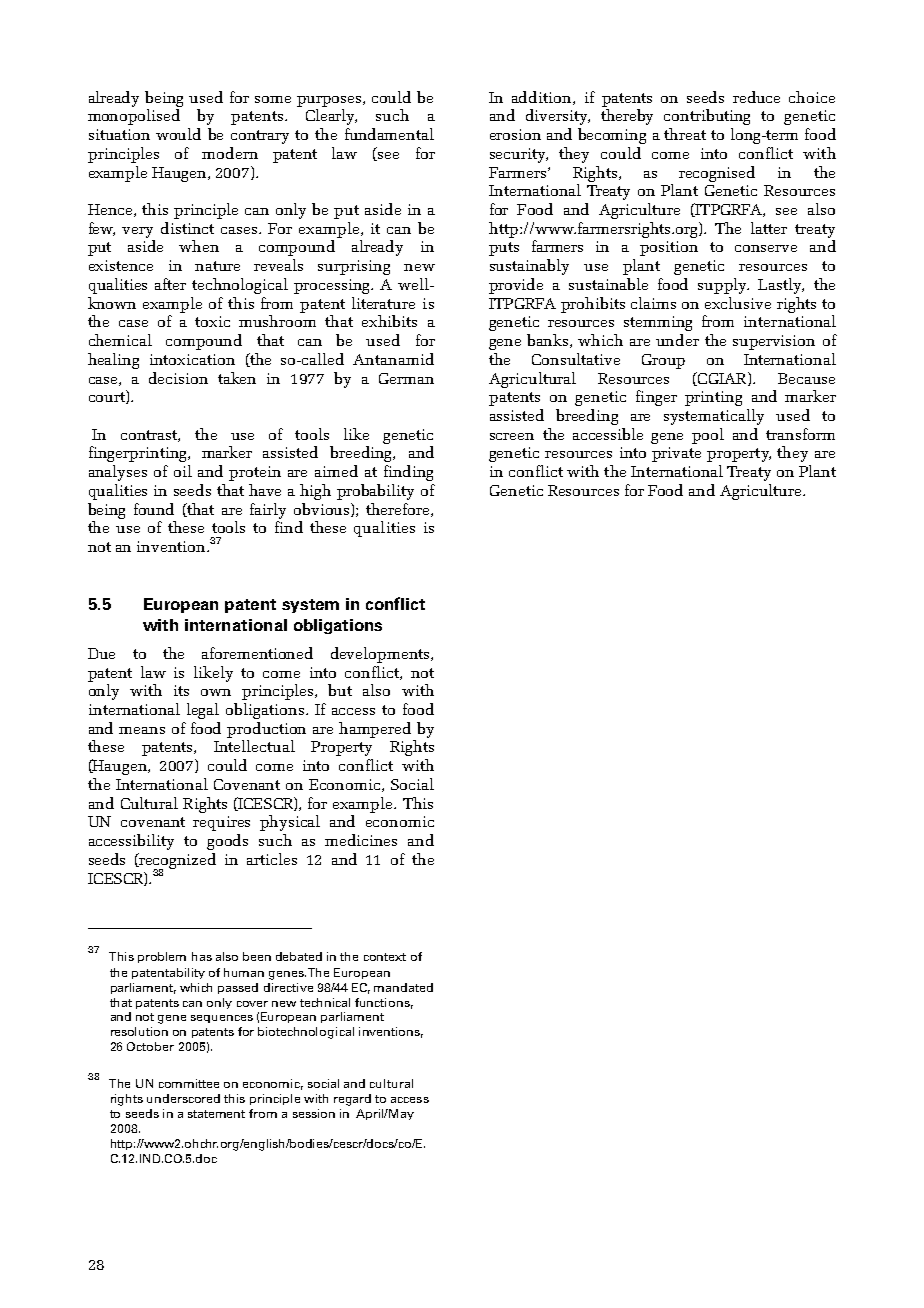 The width and height of the screenshot is (924, 1308). Describe the element at coordinates (189, 1083) in the screenshot. I see `committee` at that location.
